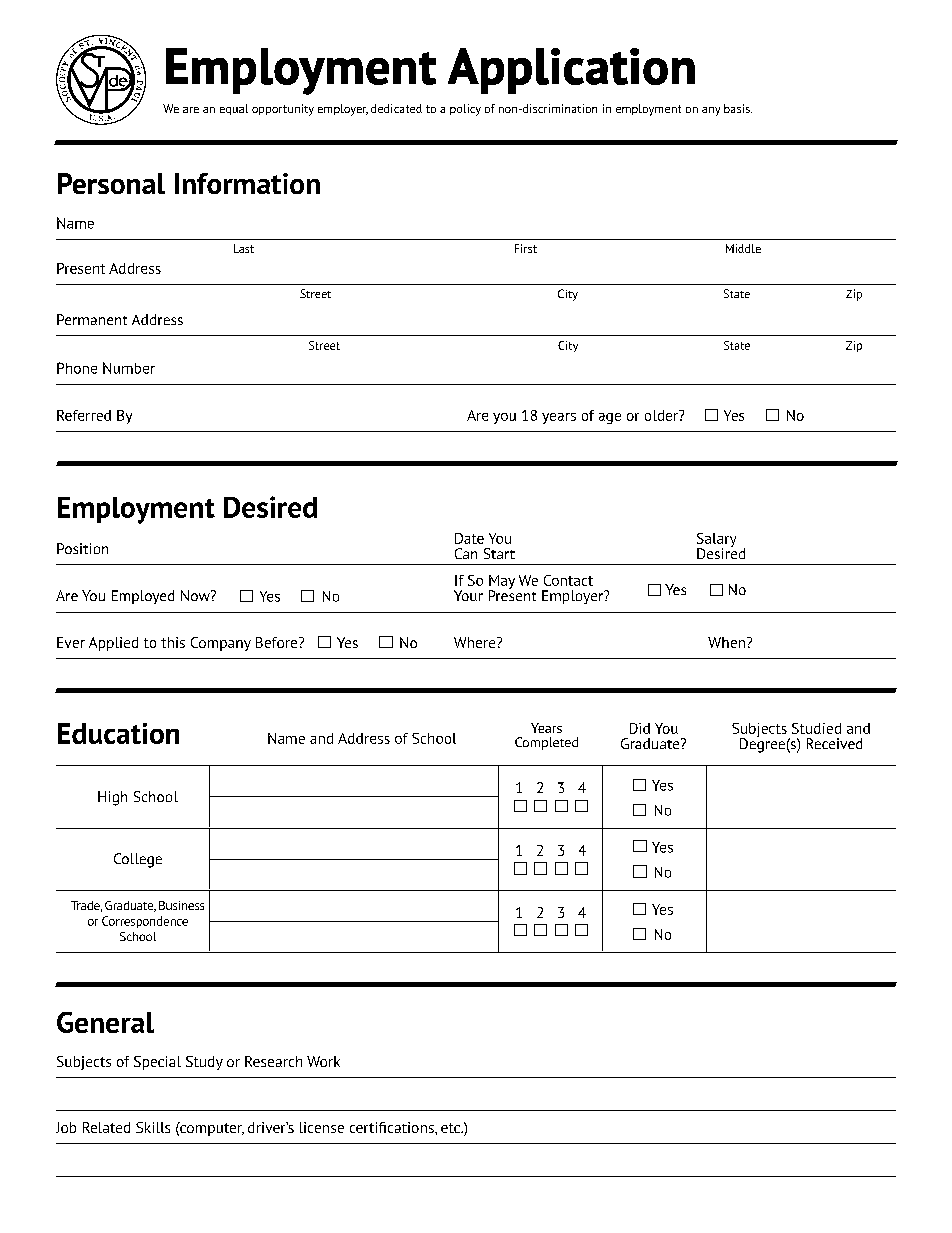  What do you see at coordinates (143, 597) in the document?
I see `Employed` at bounding box center [143, 597].
